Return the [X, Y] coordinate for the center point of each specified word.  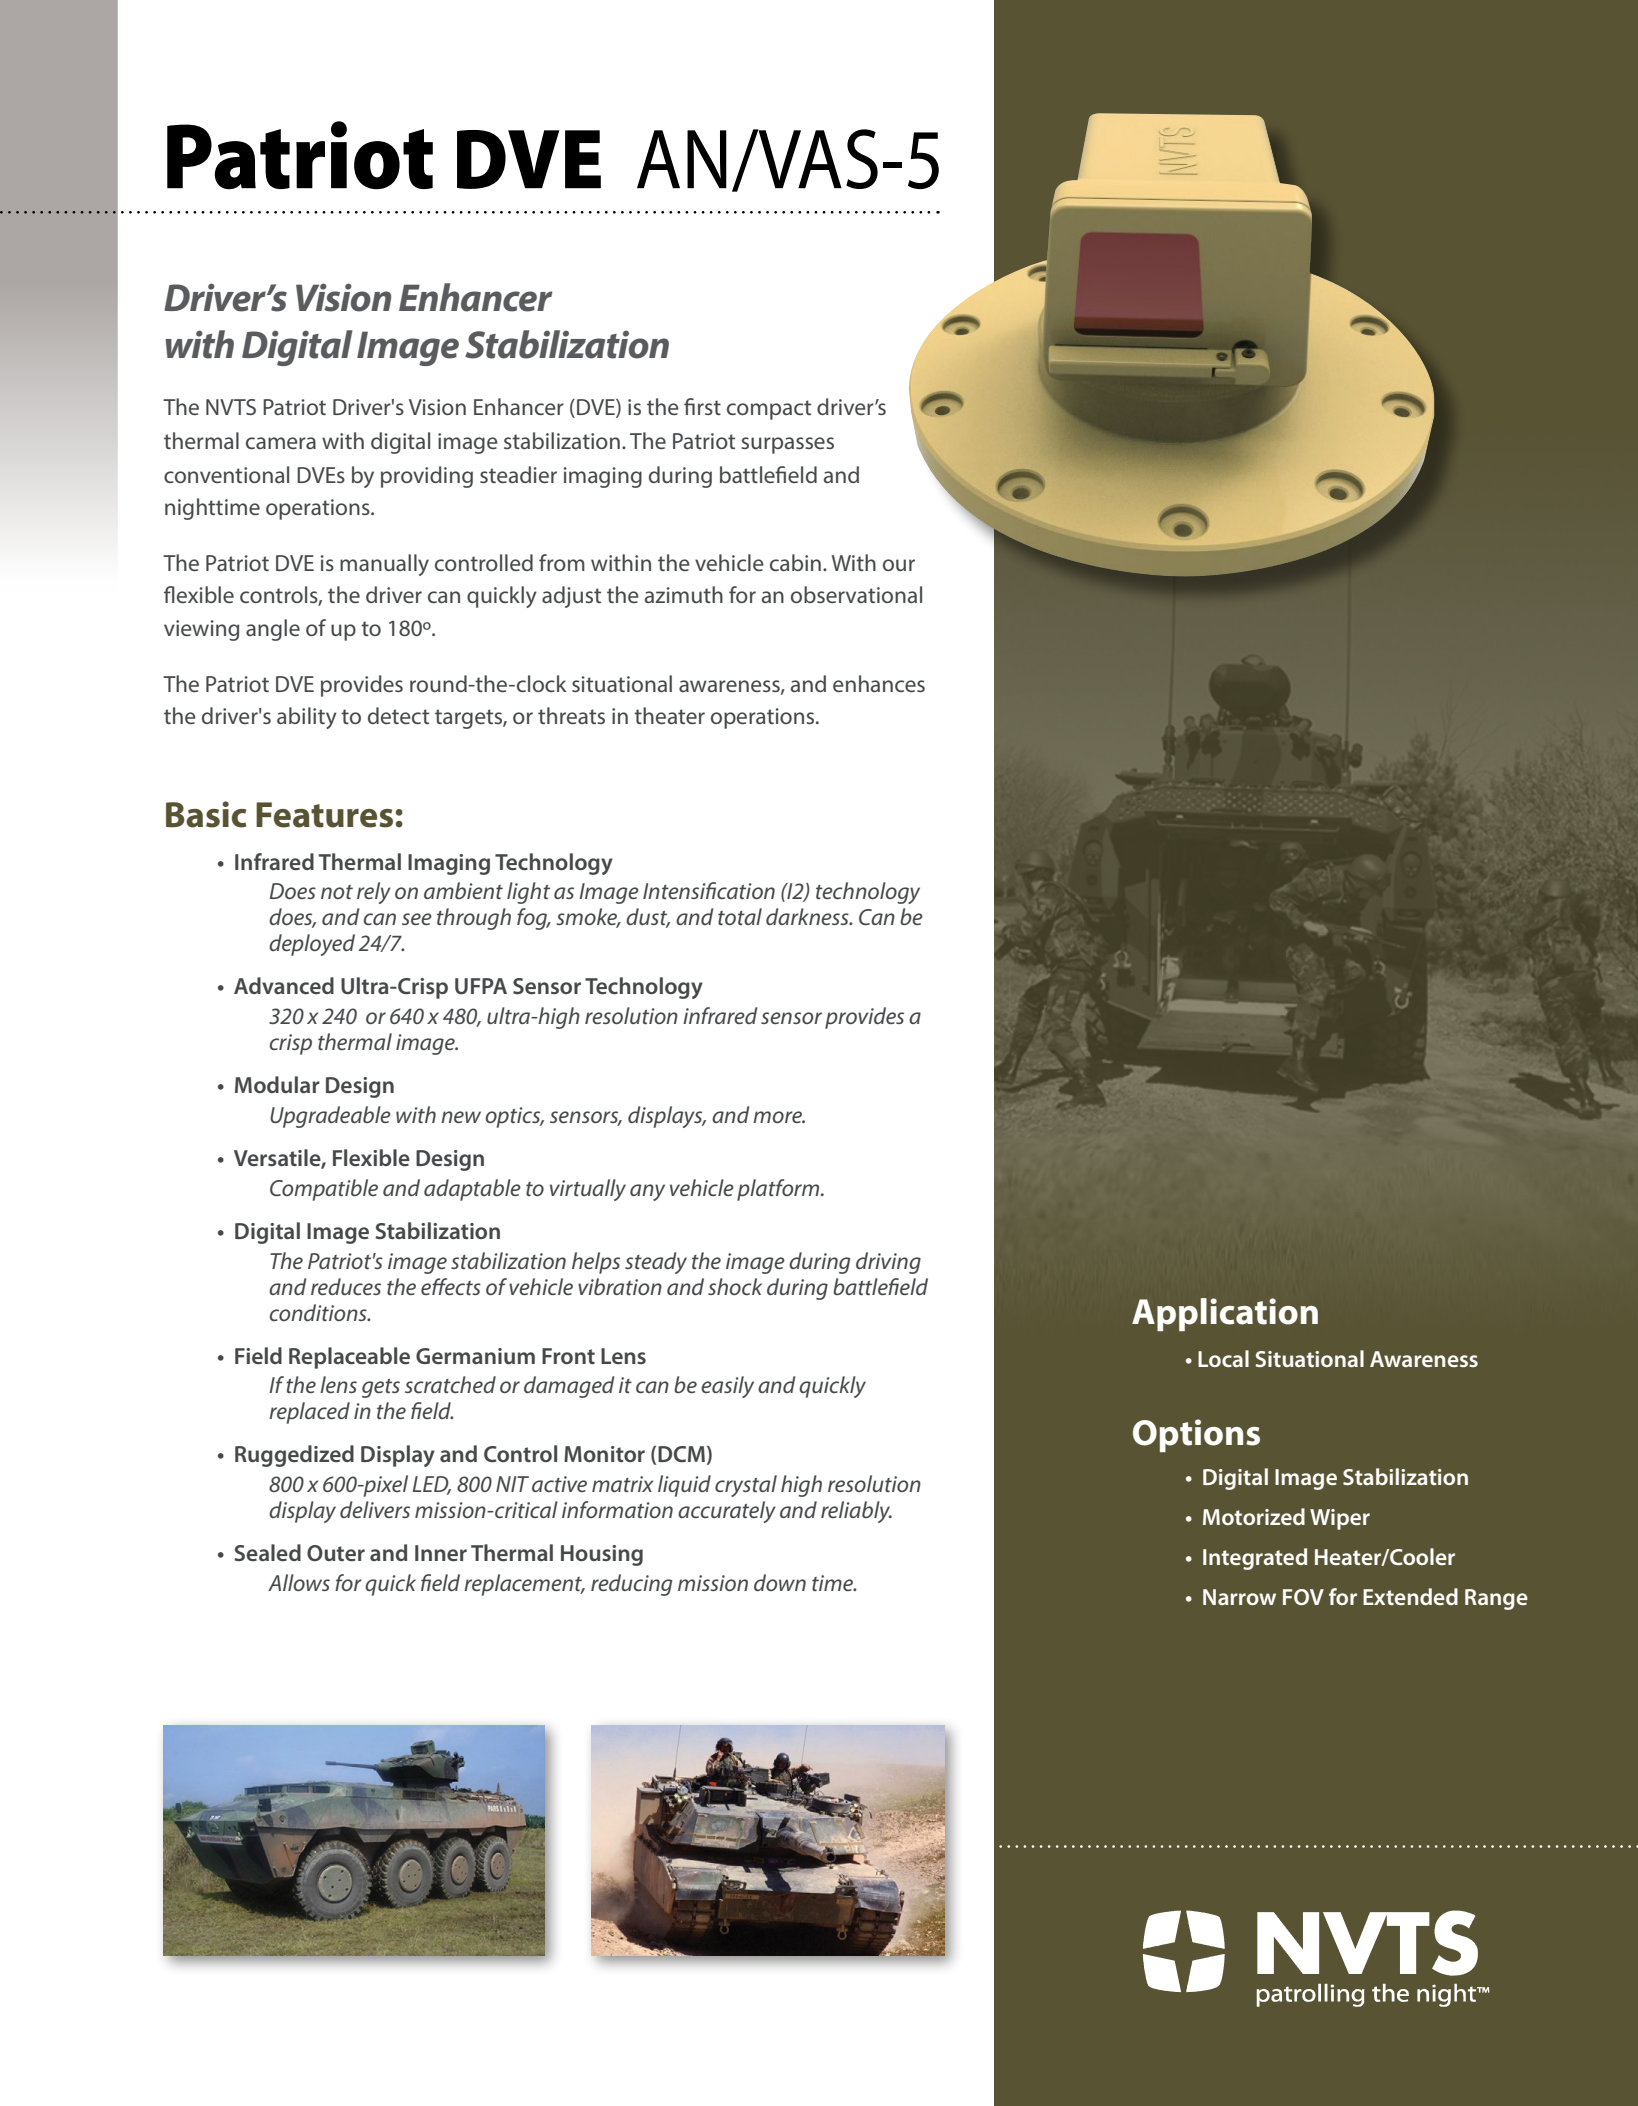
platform [779, 1190]
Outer [336, 1553]
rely [374, 893]
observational [856, 594]
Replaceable [349, 1358]
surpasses [787, 445]
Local [1223, 1358]
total [740, 916]
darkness [808, 916]
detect [398, 715]
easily [727, 1387]
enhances [879, 683]
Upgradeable [330, 1117]
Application [1225, 1314]
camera [281, 443]
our [899, 565]
